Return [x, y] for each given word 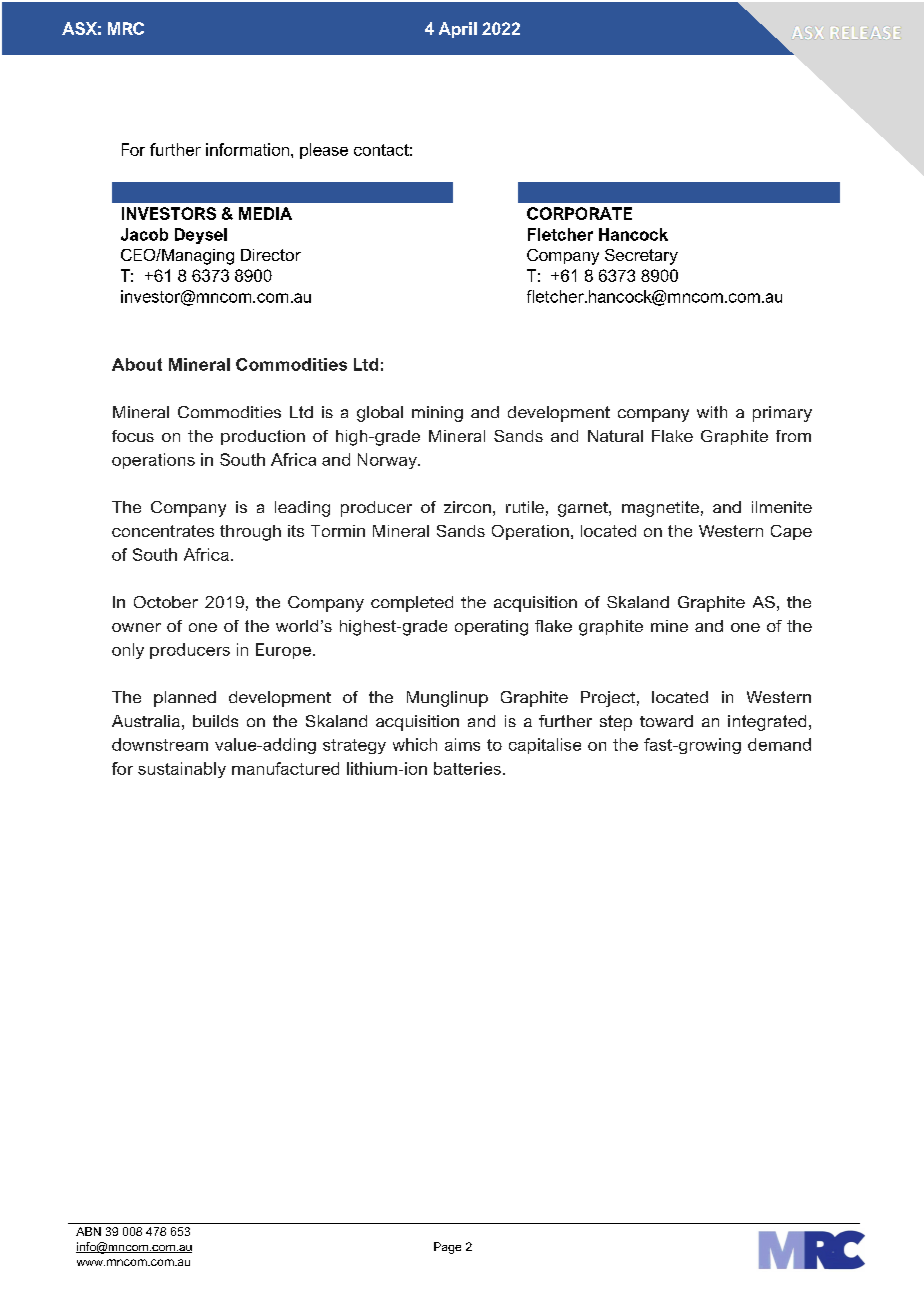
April [458, 30]
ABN [88, 1231]
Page [447, 1248]
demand [779, 744]
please [324, 151]
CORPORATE [579, 213]
